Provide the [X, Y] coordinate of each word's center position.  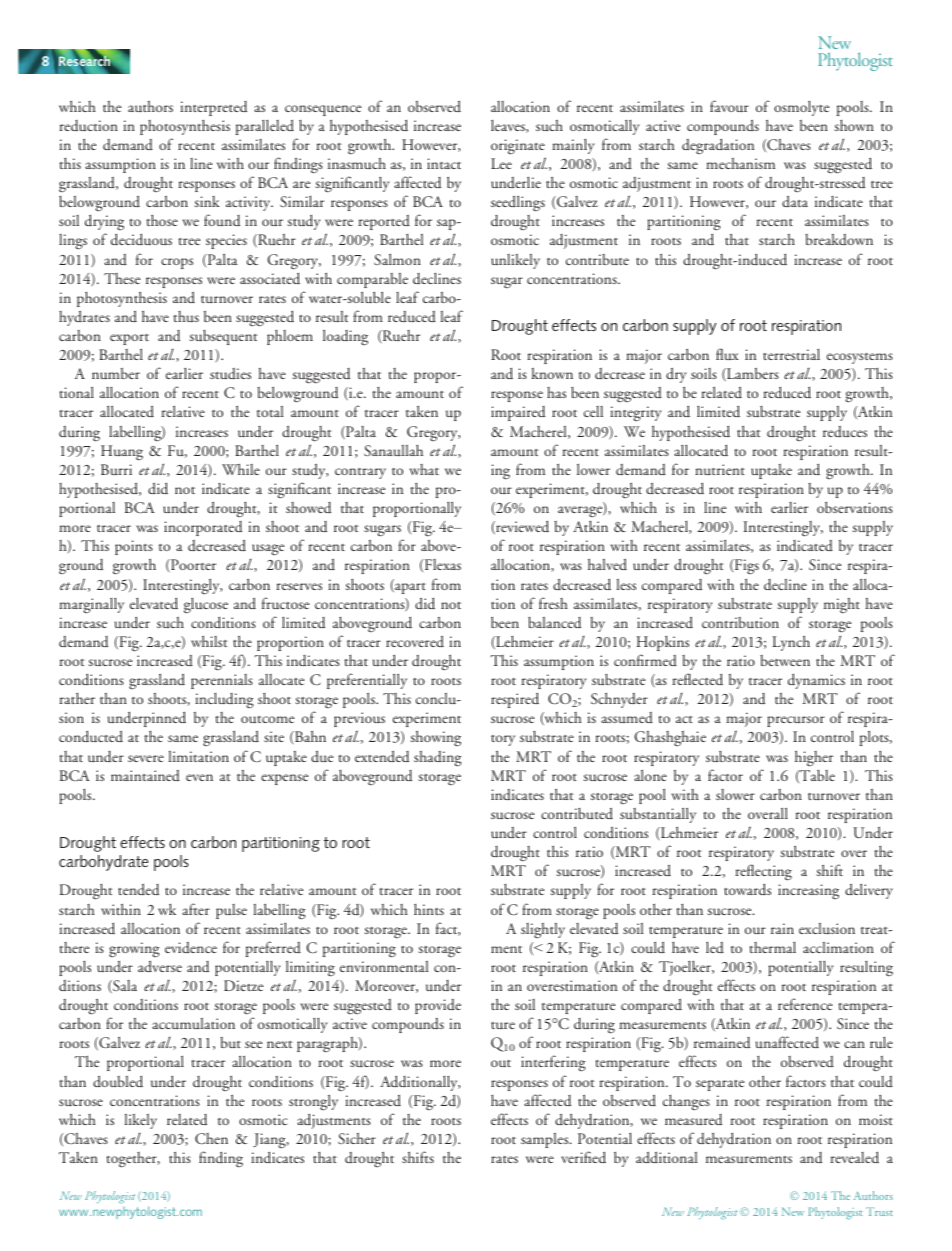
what [424, 469]
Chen [211, 1138]
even [199, 777]
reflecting [763, 874]
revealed [854, 1157]
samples [546, 1140]
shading [438, 759]
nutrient [720, 469]
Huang [122, 452]
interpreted [213, 108]
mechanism [740, 163]
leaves [509, 126]
